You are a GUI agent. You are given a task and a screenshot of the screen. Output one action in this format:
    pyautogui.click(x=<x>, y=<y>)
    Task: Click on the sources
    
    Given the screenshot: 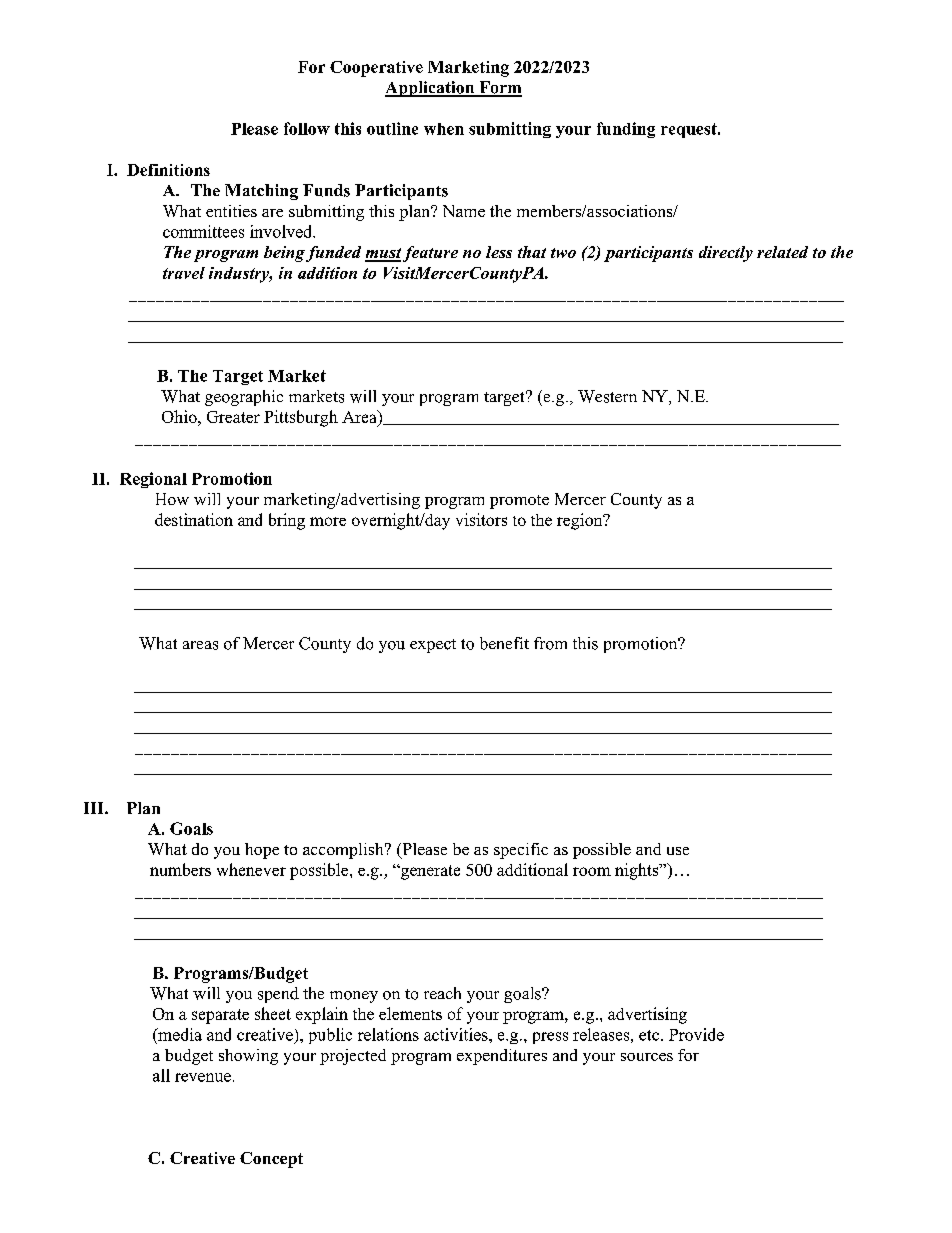 What is the action you would take?
    pyautogui.click(x=647, y=1057)
